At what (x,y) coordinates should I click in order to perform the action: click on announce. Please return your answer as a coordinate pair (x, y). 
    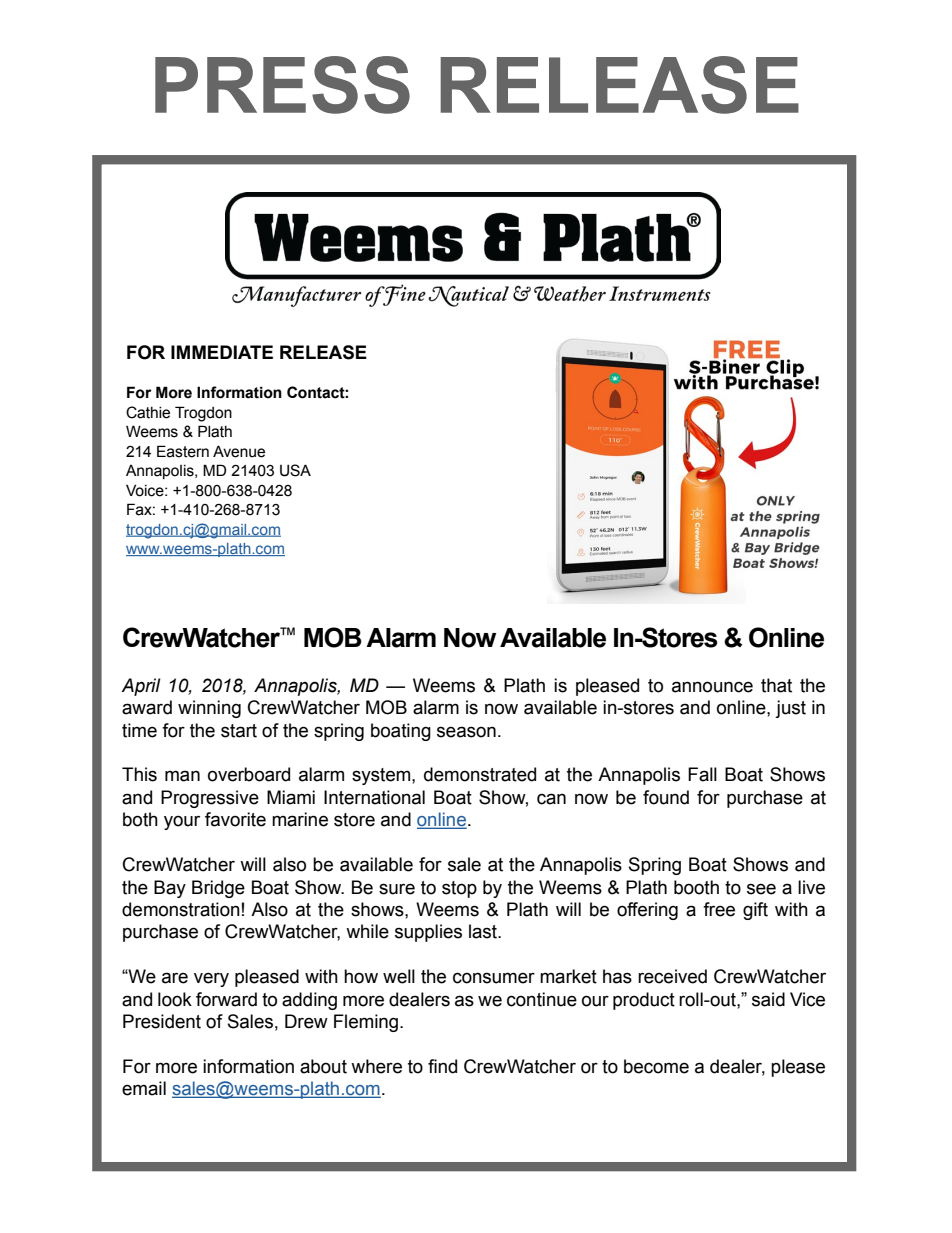
    Looking at the image, I should click on (712, 687).
